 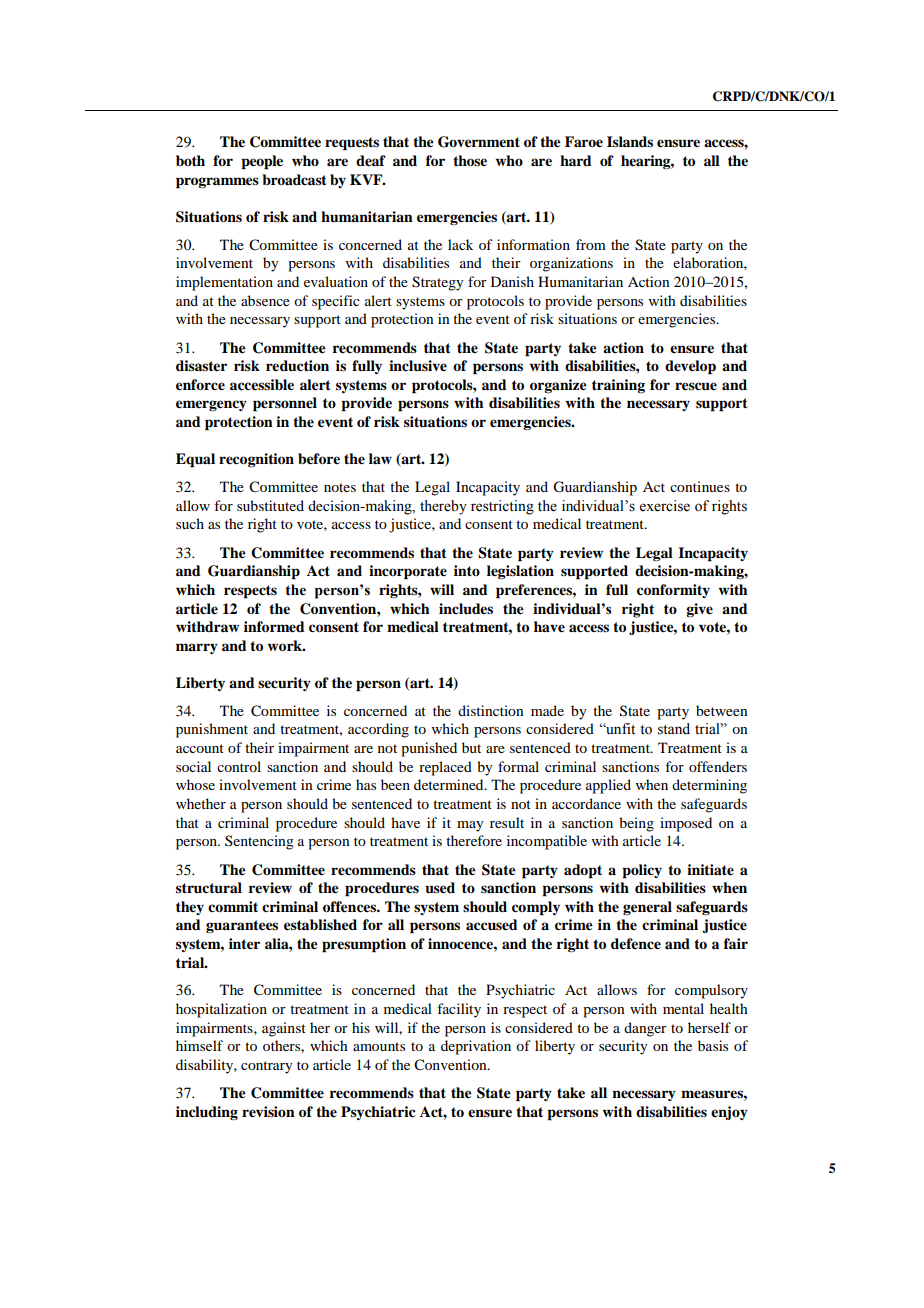 What do you see at coordinates (713, 1045) in the document?
I see `basis` at bounding box center [713, 1045].
